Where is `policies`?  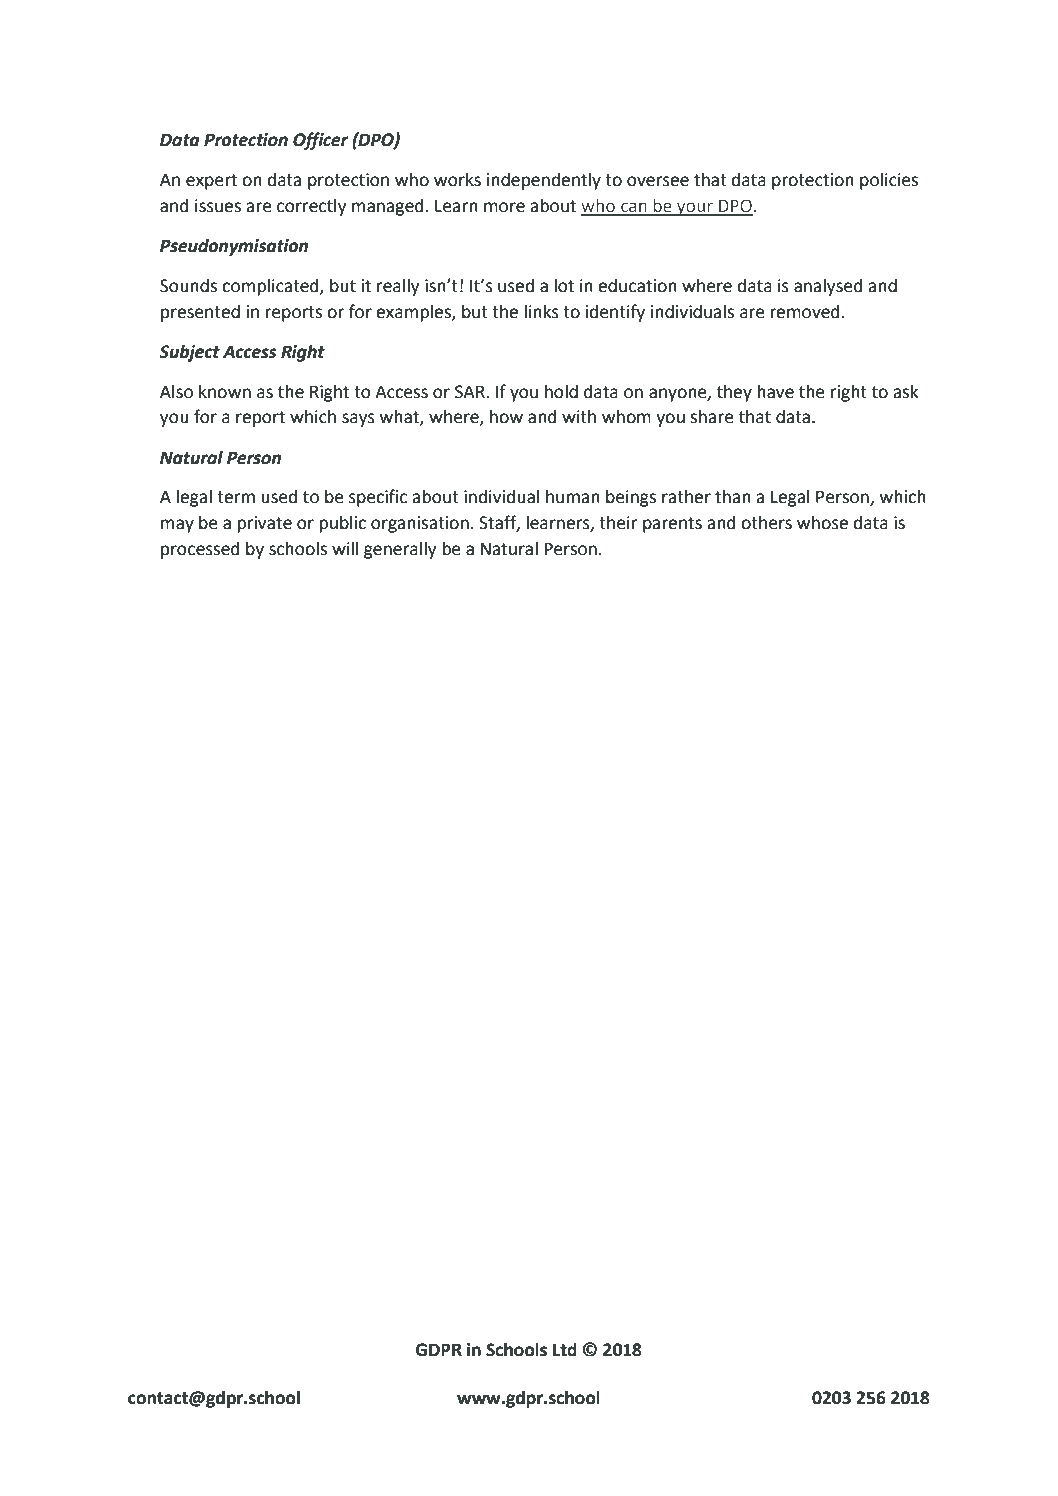
policies is located at coordinates (889, 181).
